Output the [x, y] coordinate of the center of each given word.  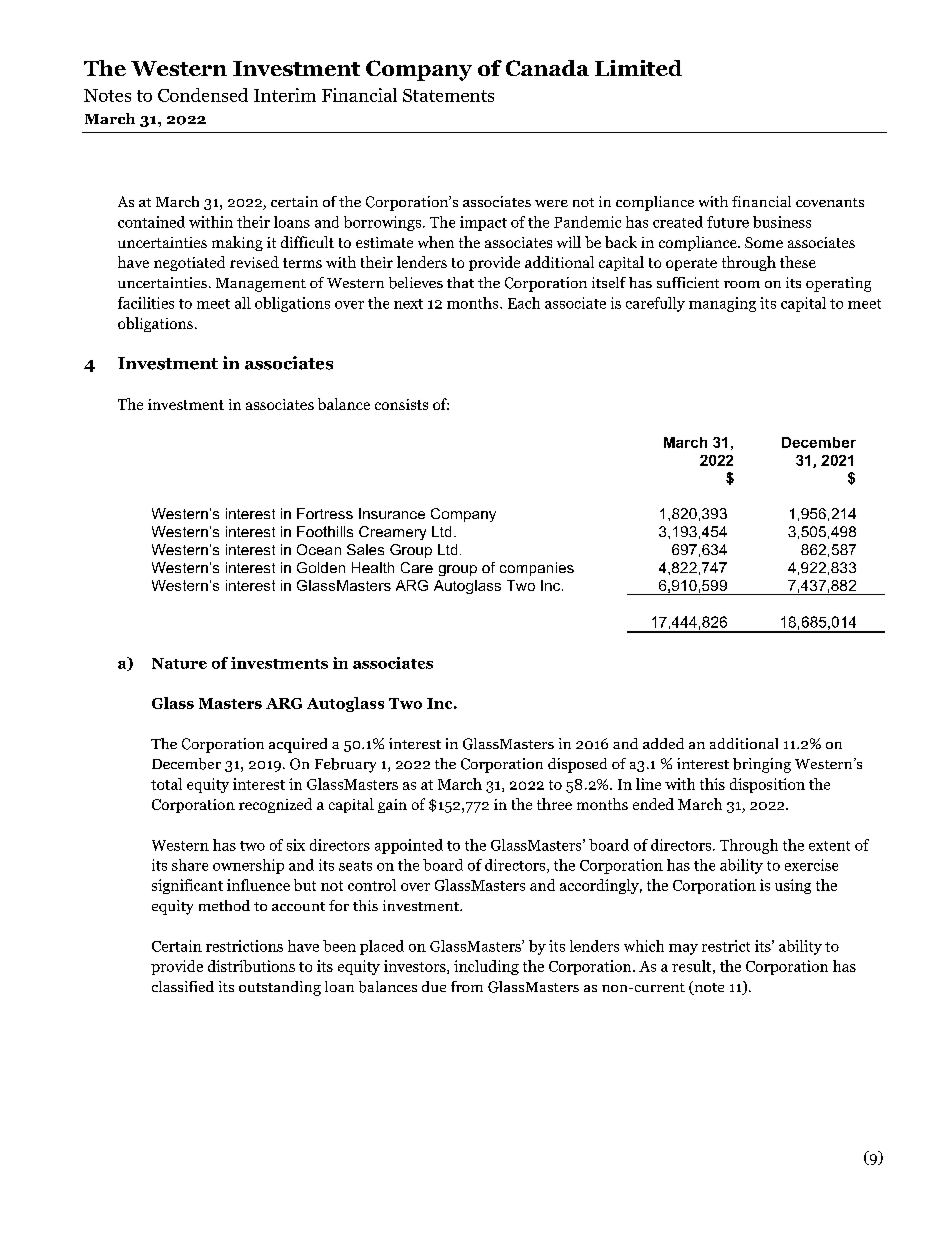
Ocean [319, 549]
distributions [251, 966]
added [663, 743]
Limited [638, 68]
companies [537, 569]
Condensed [203, 95]
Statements [448, 95]
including [486, 967]
